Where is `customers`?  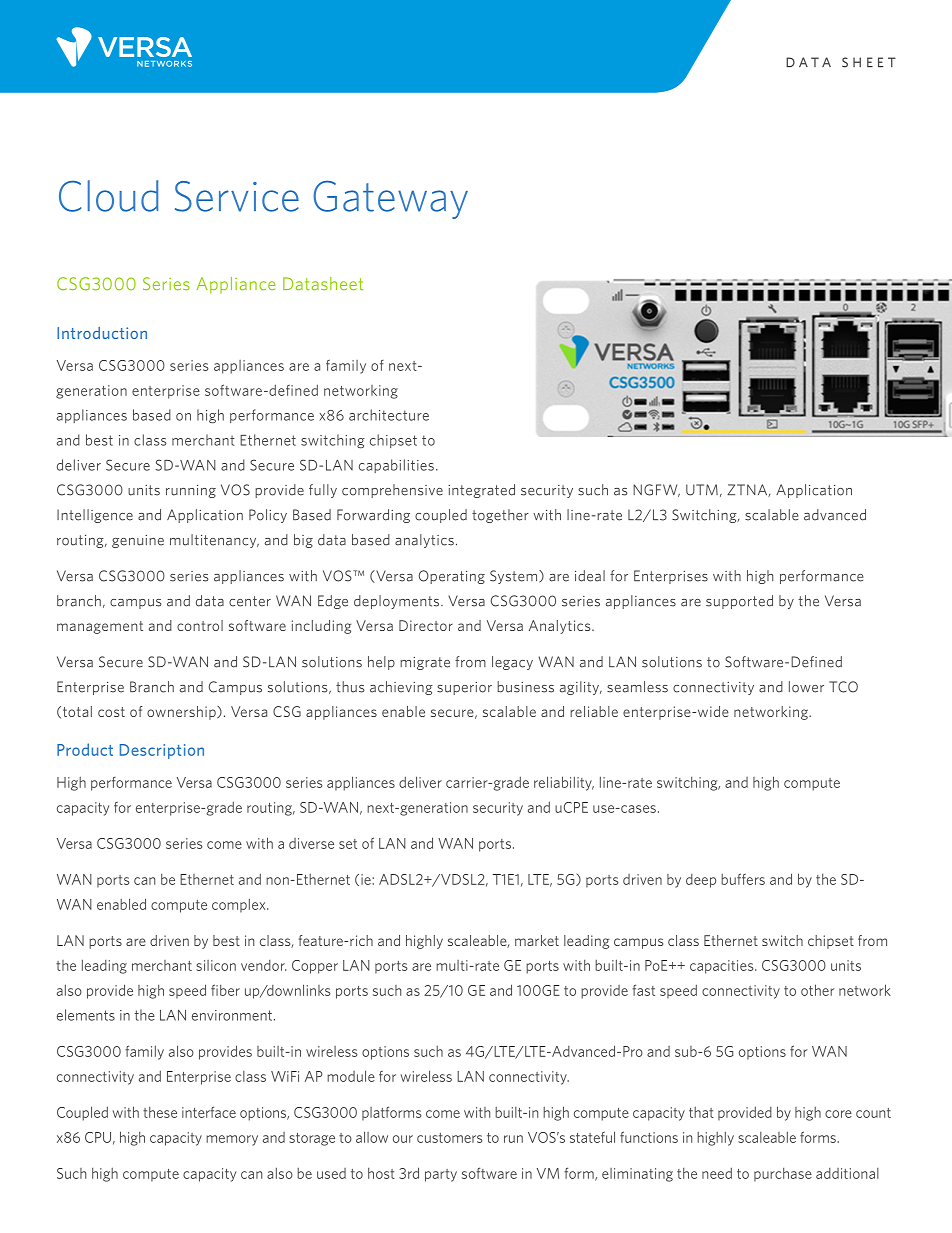 customers is located at coordinates (450, 1138).
